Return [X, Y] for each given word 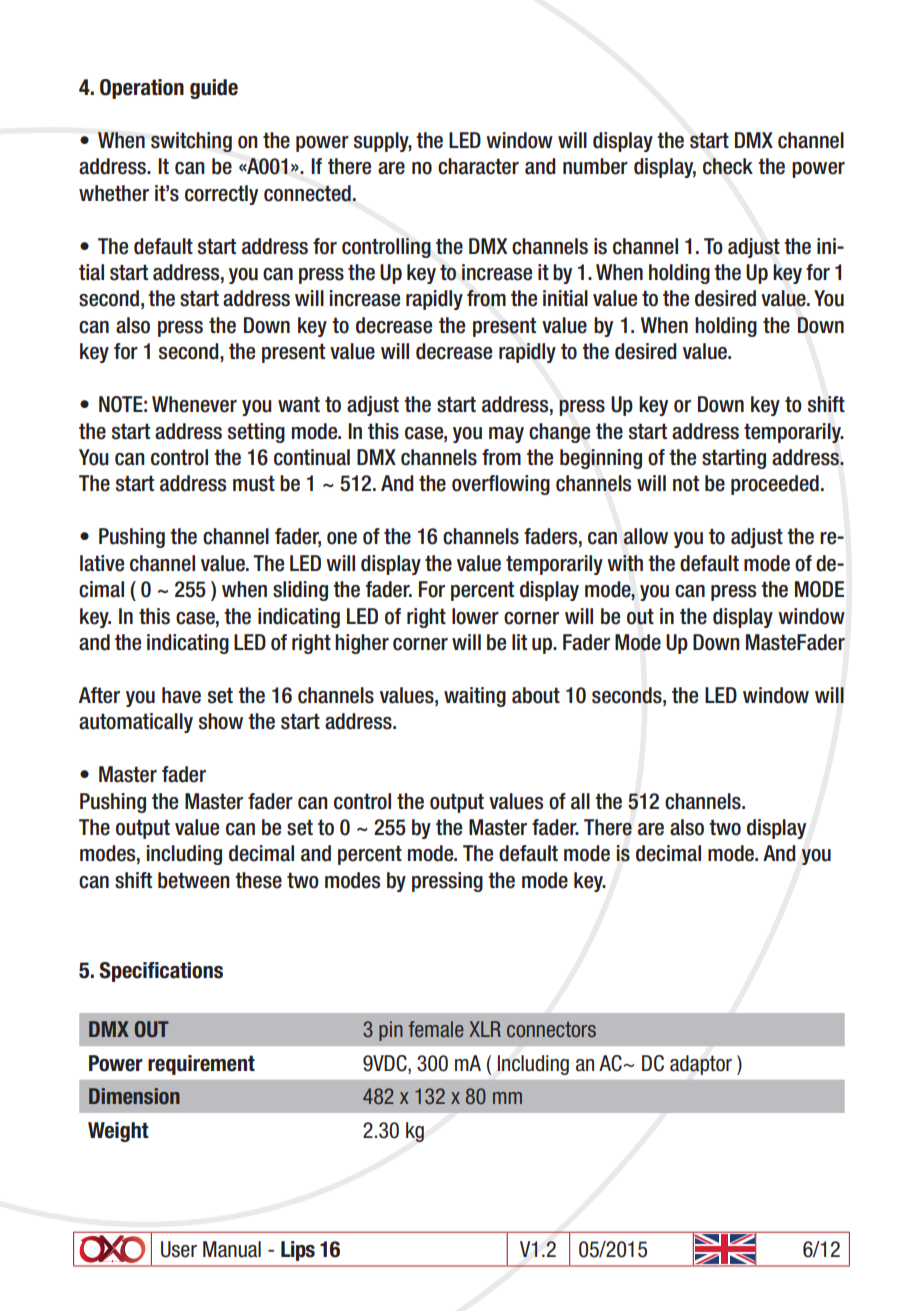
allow [646, 536]
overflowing [501, 485]
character [478, 166]
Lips [298, 1251]
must [254, 483]
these [258, 880]
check [728, 166]
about [536, 695]
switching [191, 142]
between [194, 880]
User [179, 1249]
